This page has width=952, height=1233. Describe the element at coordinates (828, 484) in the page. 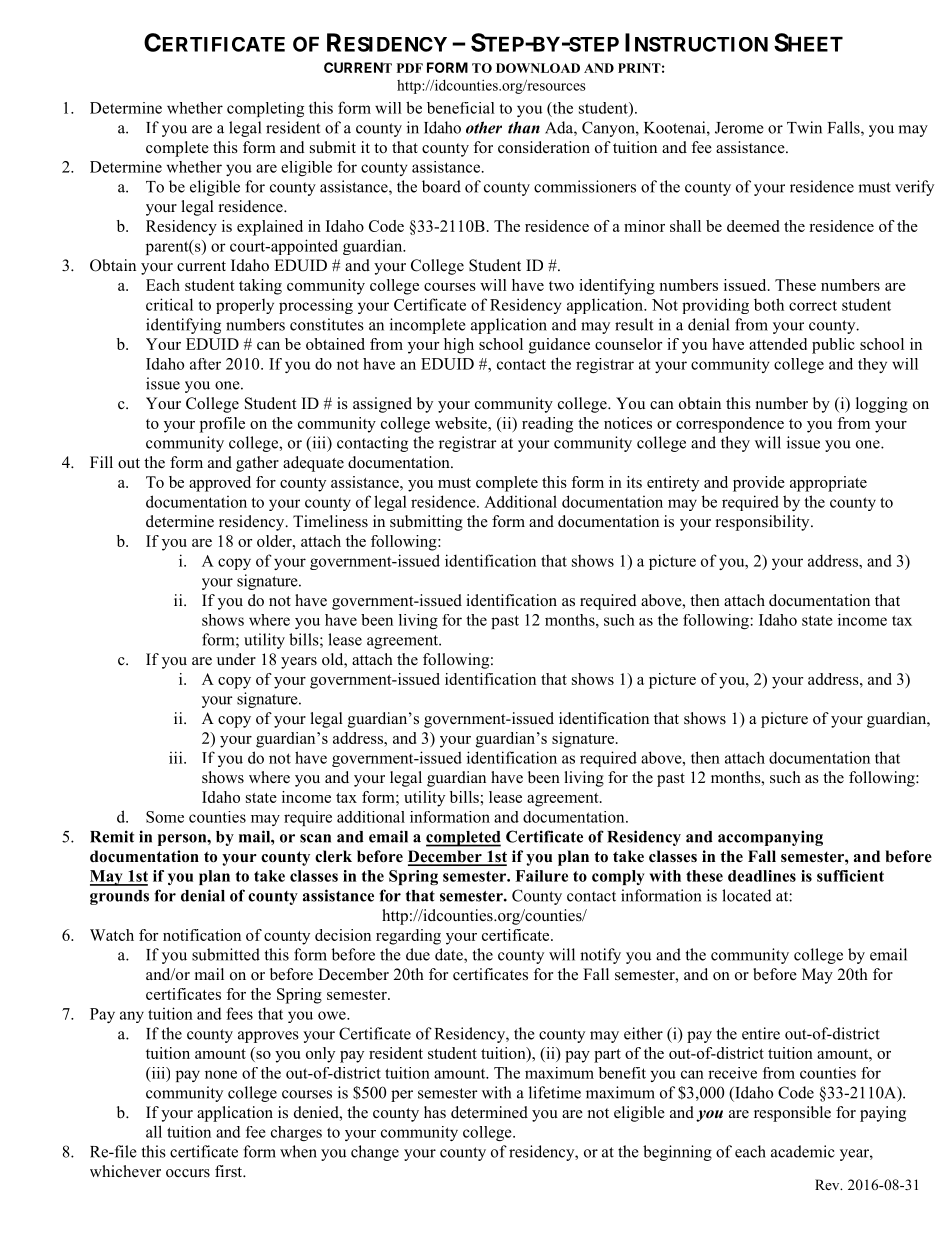

I see `appropriate` at that location.
